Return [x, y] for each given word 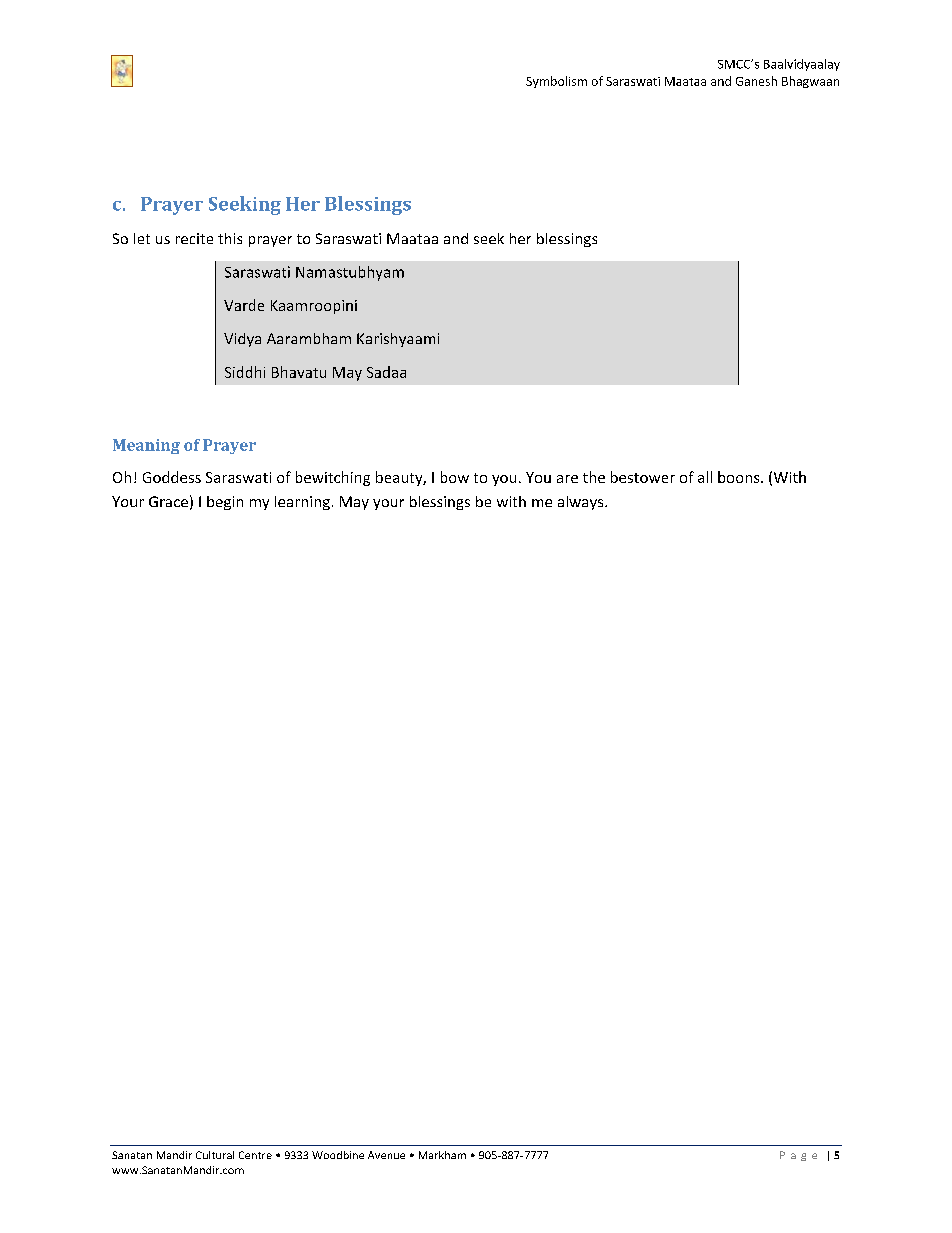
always [582, 503]
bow [455, 477]
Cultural [215, 1155]
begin [225, 503]
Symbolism [556, 82]
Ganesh [756, 81]
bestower [643, 477]
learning [302, 503]
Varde [244, 305]
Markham [442, 1155]
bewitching [333, 478]
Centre [255, 1155]
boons [740, 477]
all [705, 477]
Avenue [386, 1155]
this [230, 238]
